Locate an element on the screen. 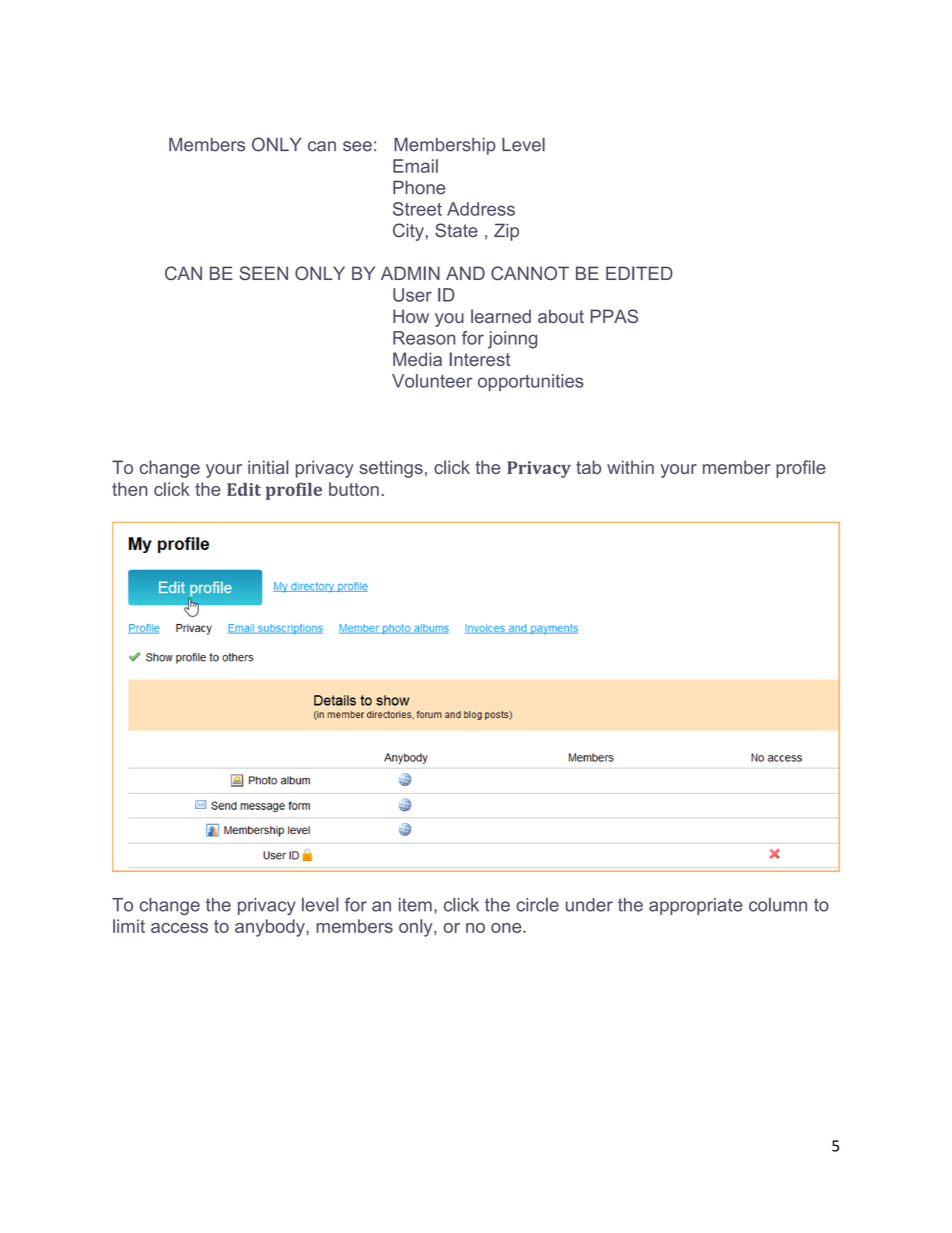 Image resolution: width=952 pixels, height=1233 pixels. Interest is located at coordinates (480, 359).
